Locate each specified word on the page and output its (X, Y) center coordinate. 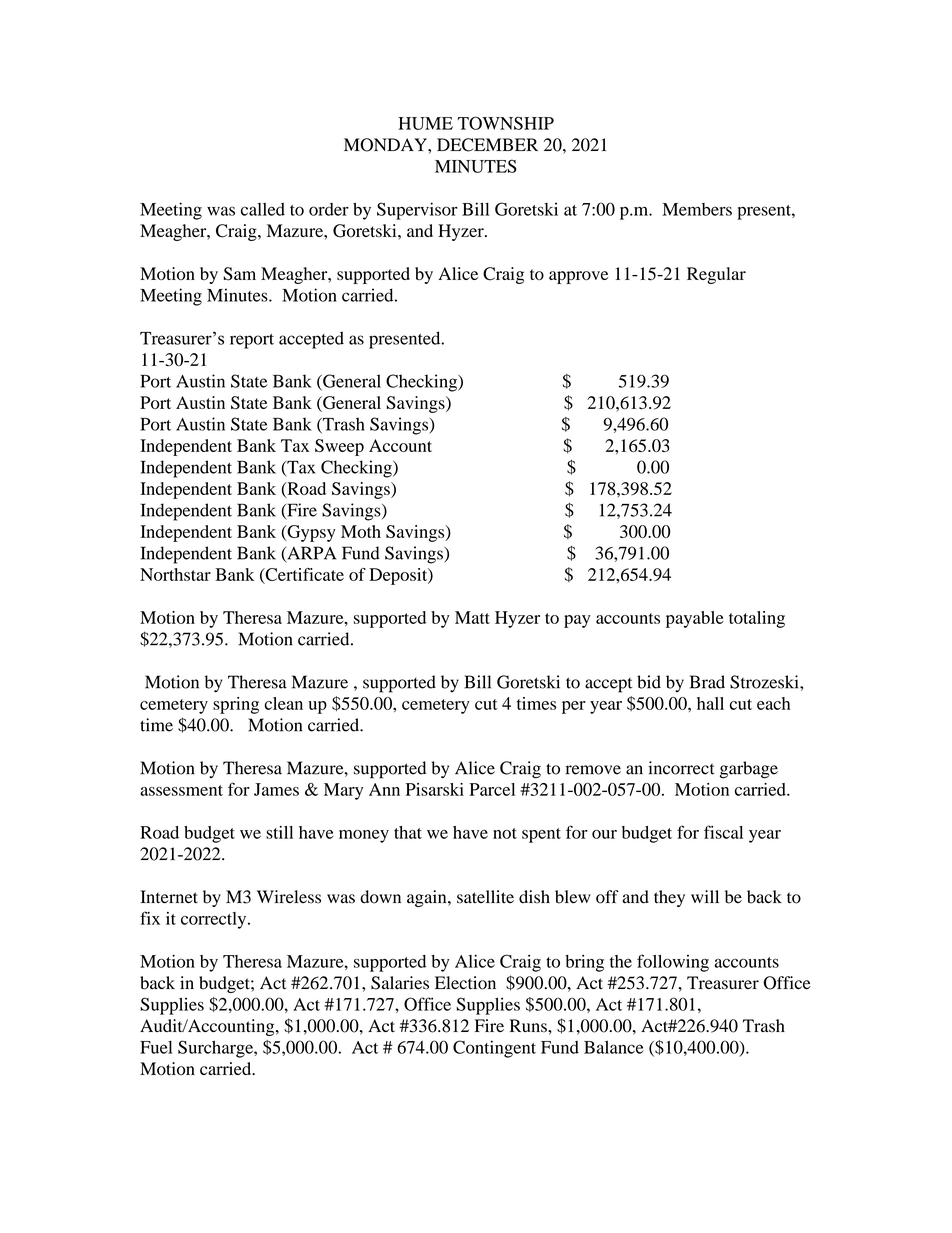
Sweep (339, 447)
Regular (716, 275)
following (673, 963)
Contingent (494, 1049)
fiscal (723, 832)
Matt (472, 617)
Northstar (175, 574)
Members (697, 209)
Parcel (492, 789)
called (263, 209)
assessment (181, 790)
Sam (239, 274)
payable (695, 619)
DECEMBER (487, 145)
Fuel (156, 1047)
